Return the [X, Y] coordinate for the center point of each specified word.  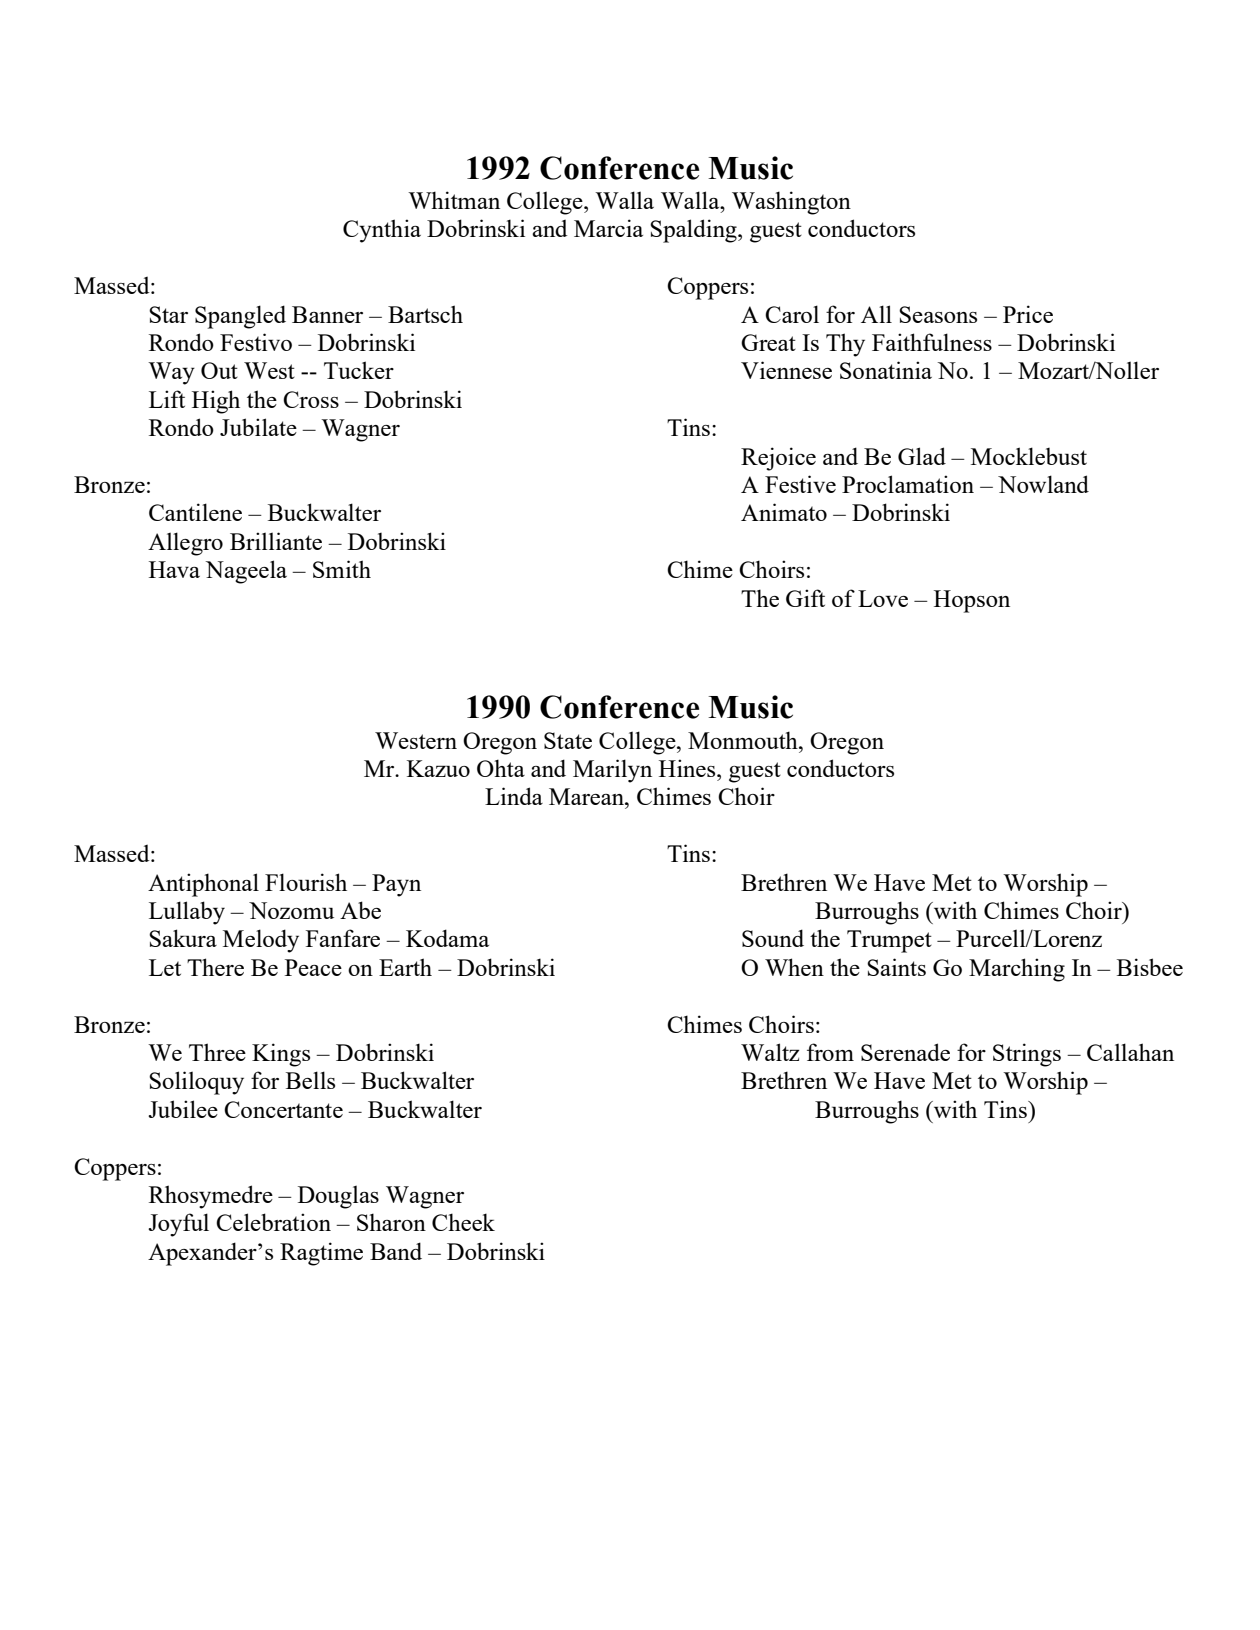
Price [1028, 314]
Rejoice [778, 459]
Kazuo [438, 768]
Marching [1017, 970]
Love [883, 598]
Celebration [273, 1222]
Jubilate [258, 427]
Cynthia [382, 231]
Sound [773, 938]
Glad [922, 456]
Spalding [694, 231]
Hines [688, 768]
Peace [313, 967]
